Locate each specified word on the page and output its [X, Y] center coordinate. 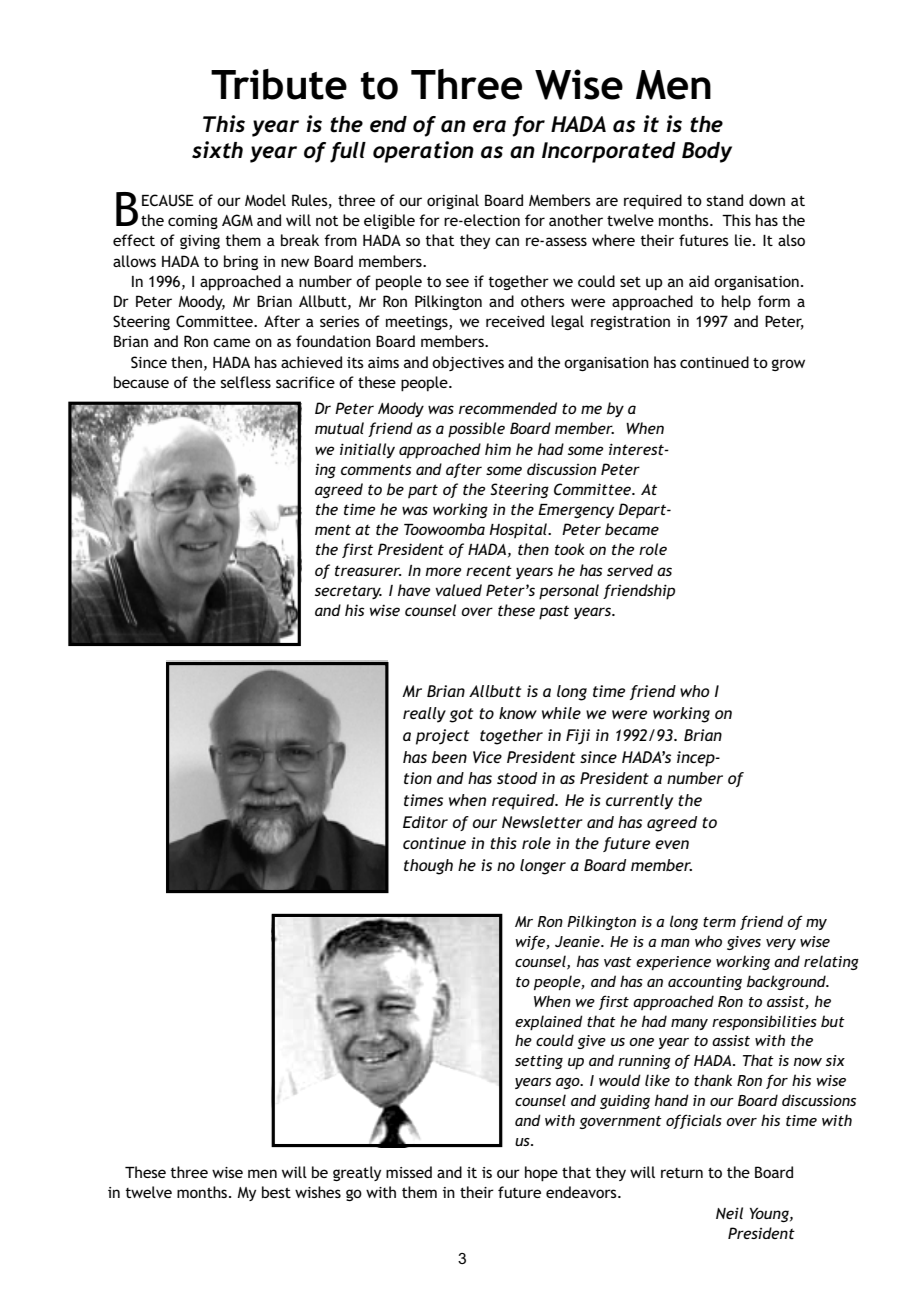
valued [459, 590]
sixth [217, 150]
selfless [245, 382]
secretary [348, 592]
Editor [425, 822]
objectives [468, 363]
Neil [729, 1213]
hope [541, 1174]
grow [788, 365]
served [630, 570]
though [428, 867]
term [719, 922]
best [276, 1192]
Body [707, 152]
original [453, 201]
